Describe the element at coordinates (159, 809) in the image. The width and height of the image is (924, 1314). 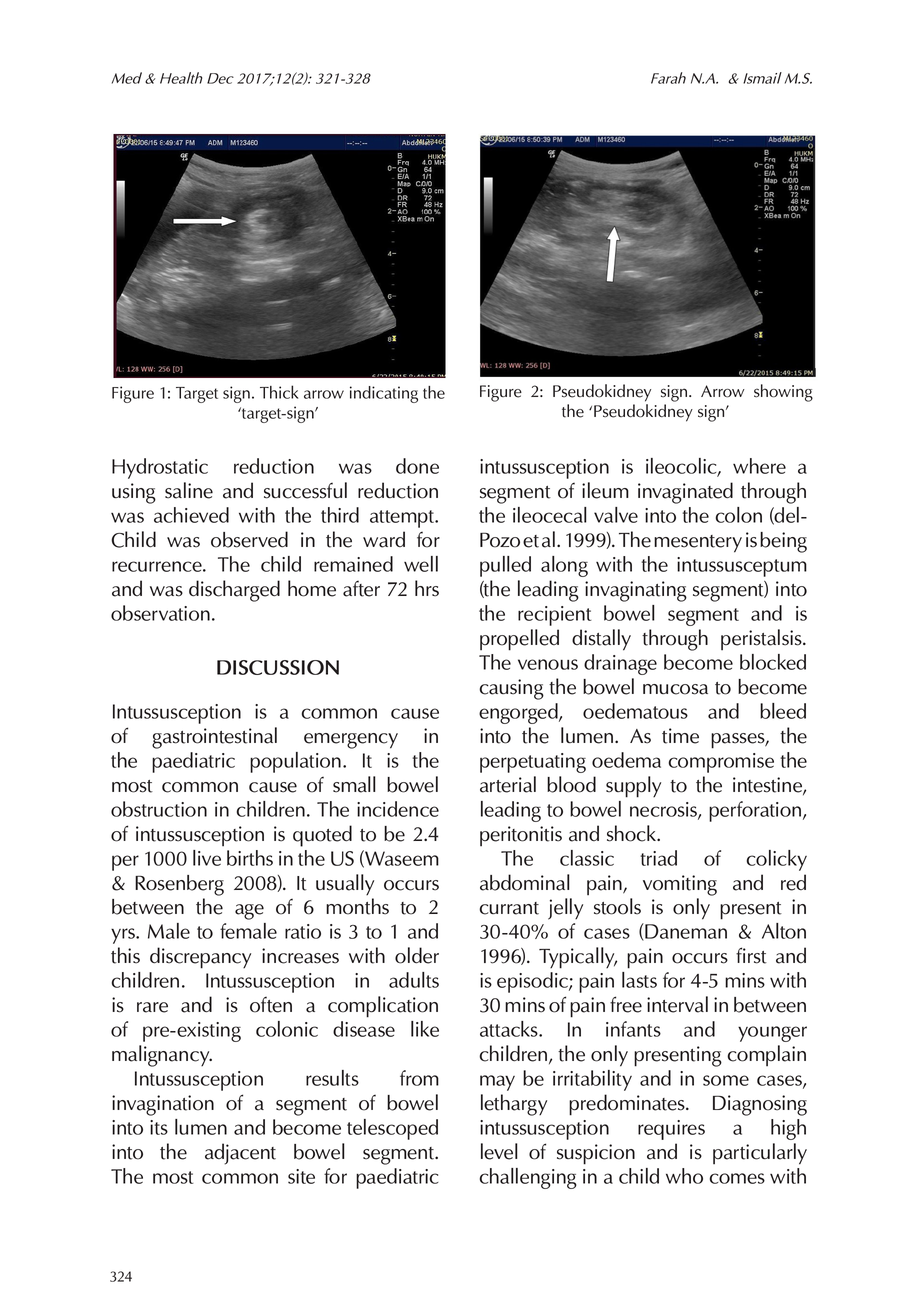
I see `obstruction` at that location.
